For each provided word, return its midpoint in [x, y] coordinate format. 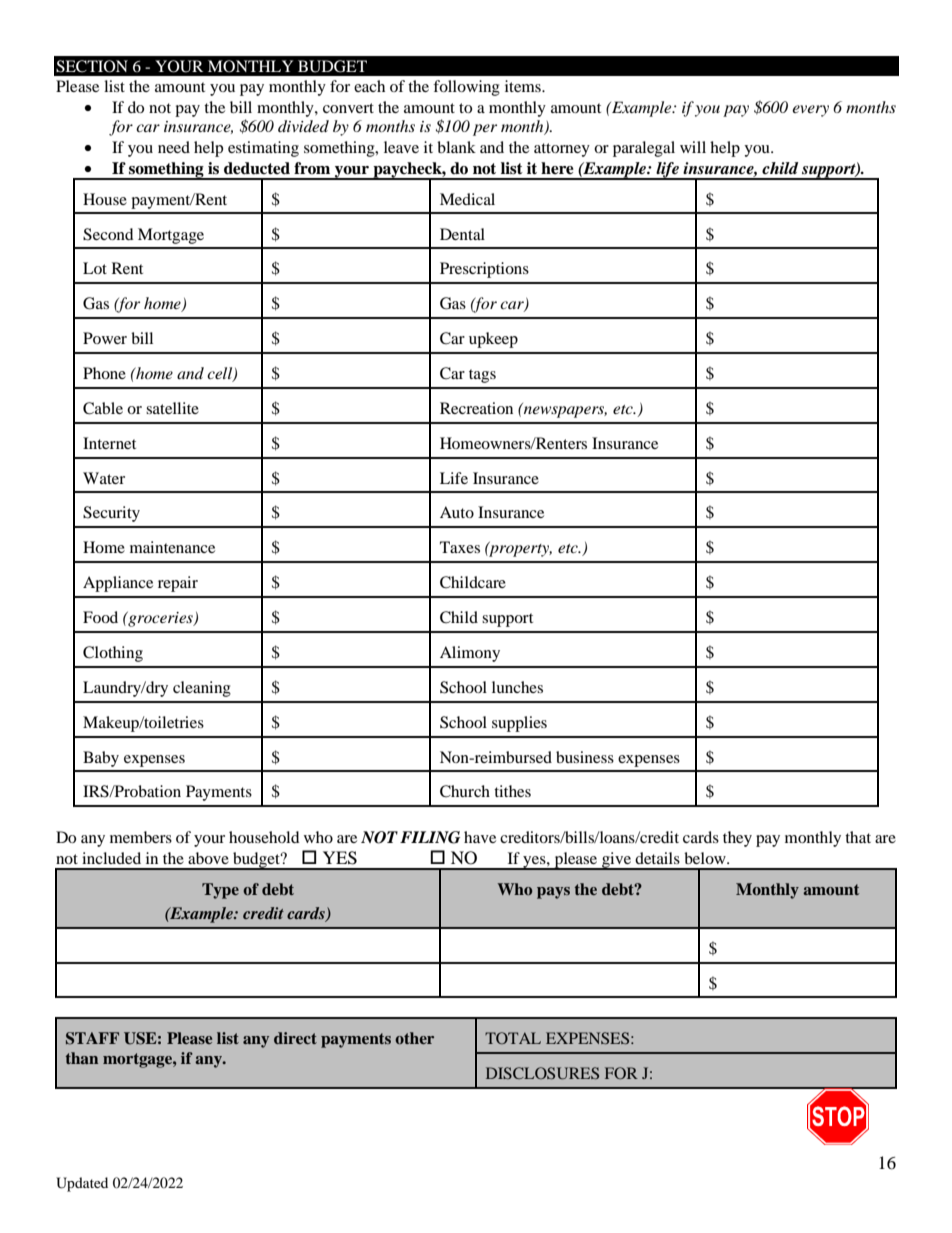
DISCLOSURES [542, 1073]
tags [482, 376]
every [810, 111]
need [174, 147]
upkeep [493, 340]
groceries [160, 619]
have [480, 837]
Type [220, 891]
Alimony [470, 654]
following [466, 88]
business [585, 757]
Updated [82, 1184]
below [706, 858]
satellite [172, 408]
